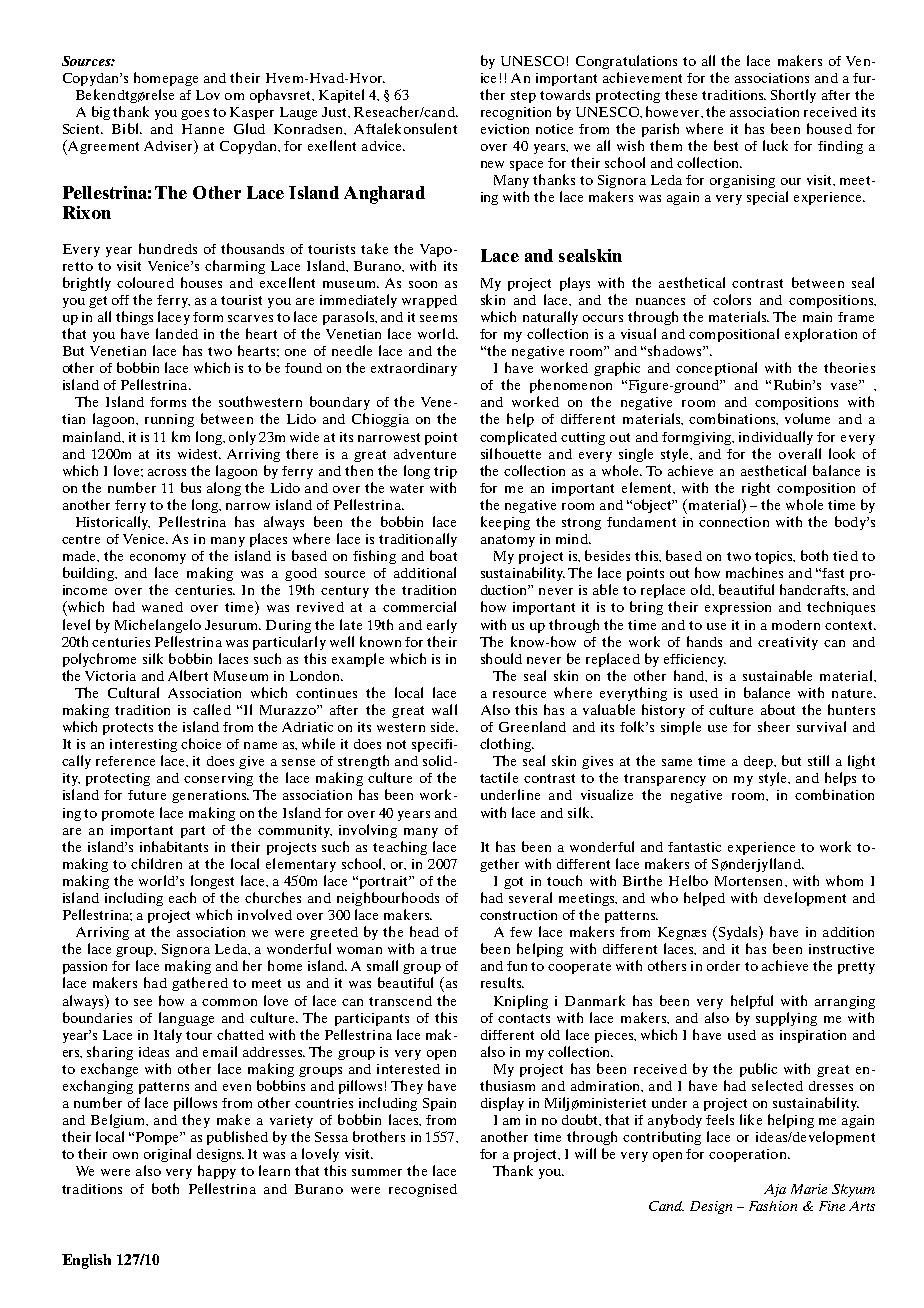 This screenshot has width=924, height=1308. What do you see at coordinates (788, 643) in the screenshot?
I see `creativity` at bounding box center [788, 643].
